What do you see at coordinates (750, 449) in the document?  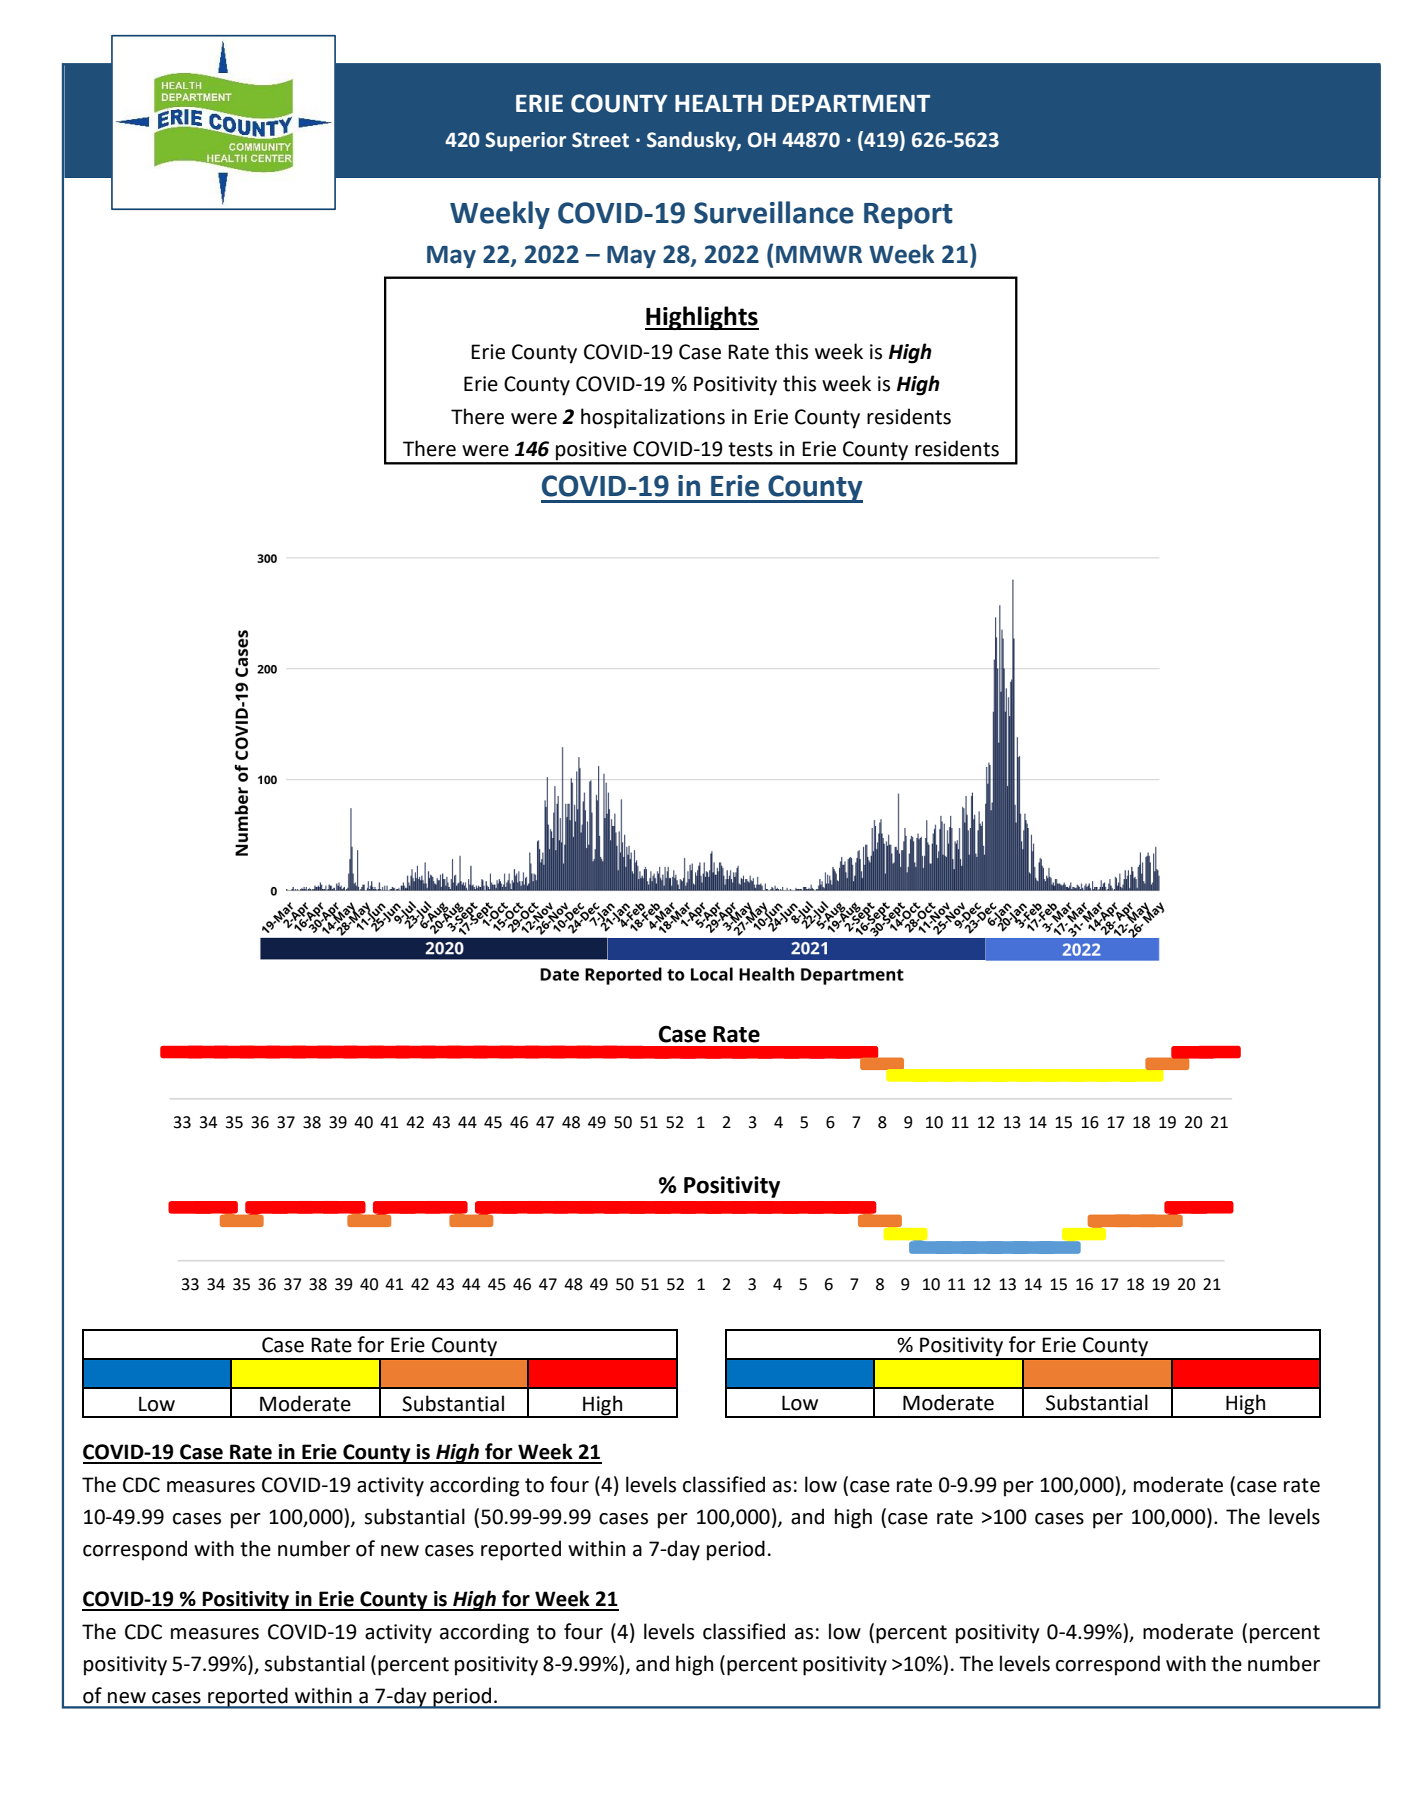 I see `tests` at bounding box center [750, 449].
